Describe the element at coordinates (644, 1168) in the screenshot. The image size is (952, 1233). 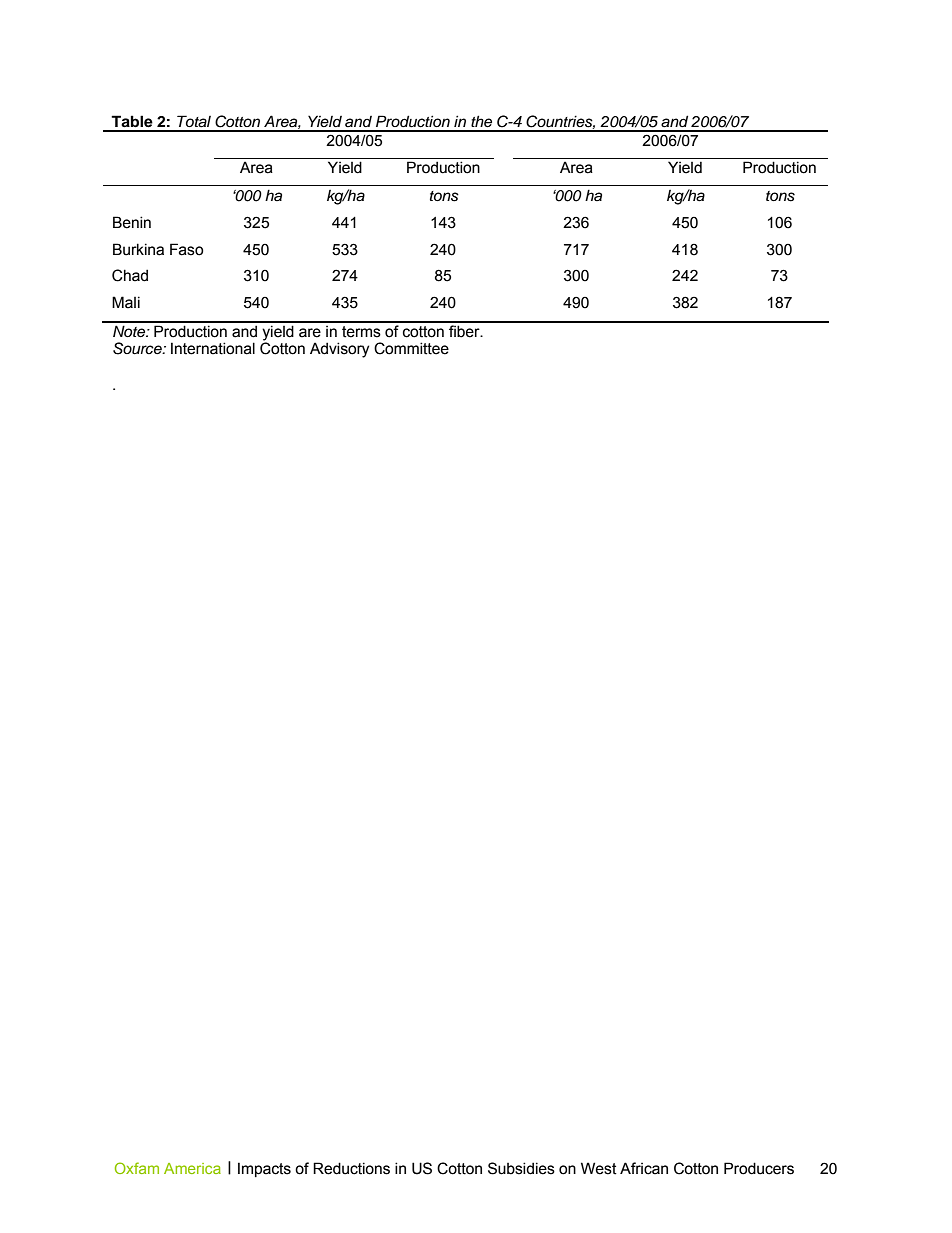
I see `African` at that location.
